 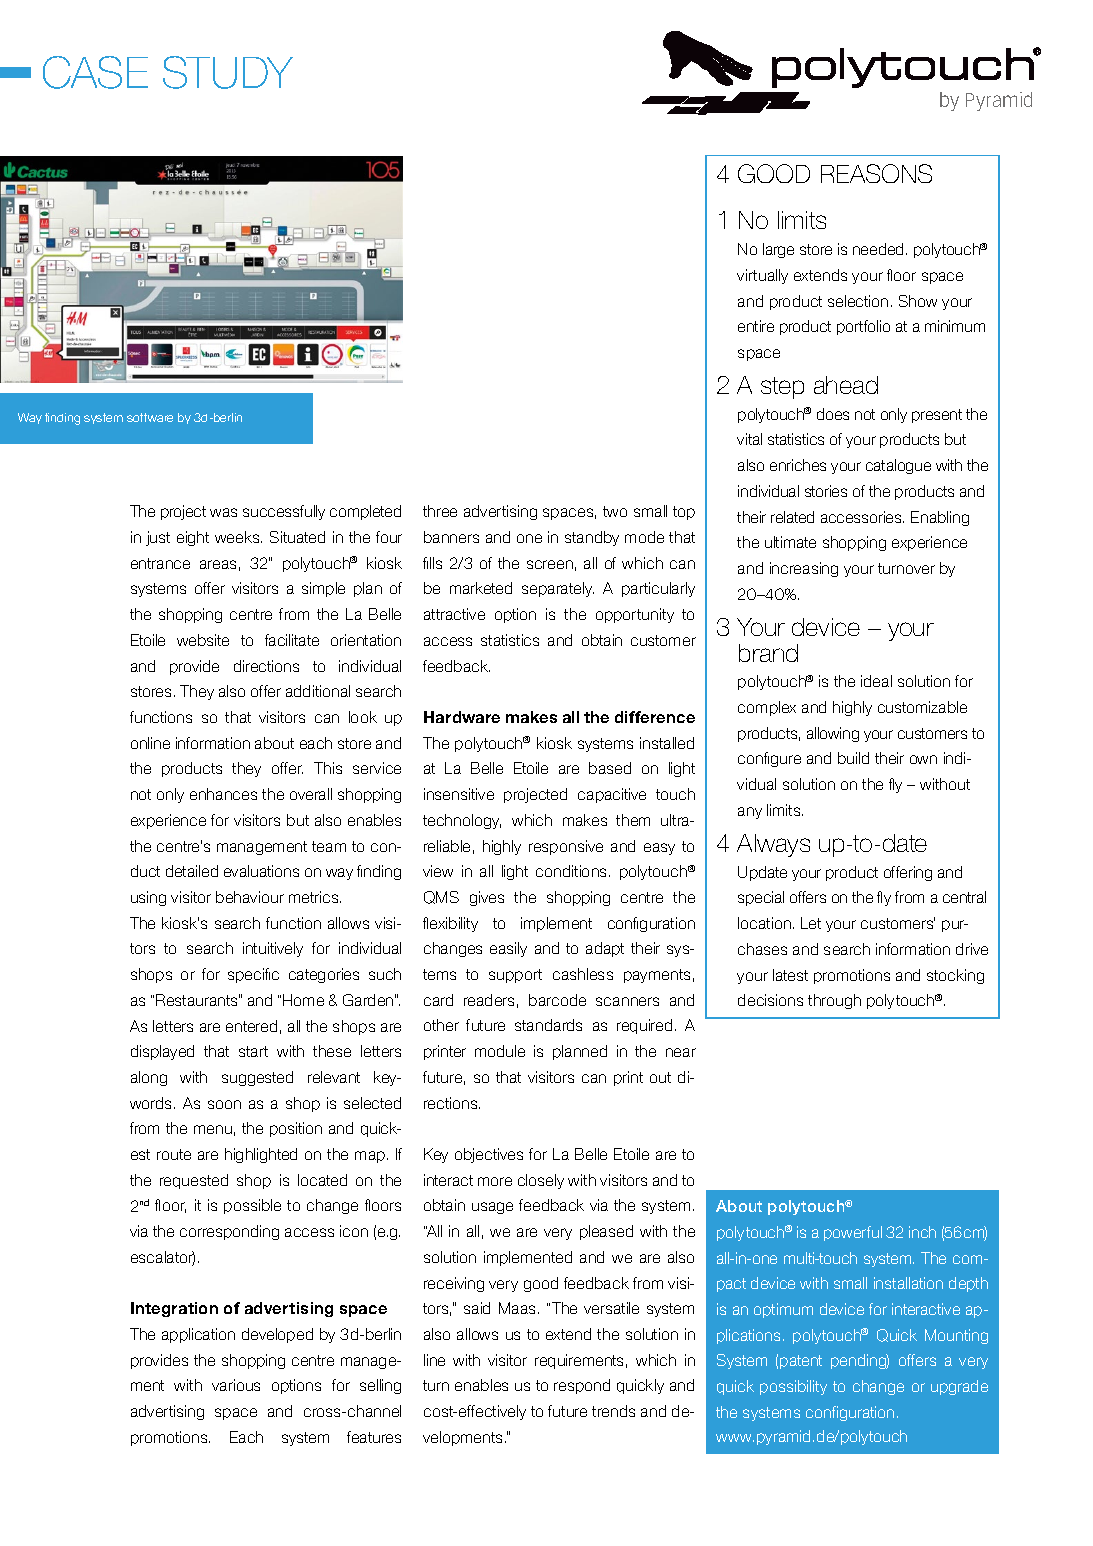 I want to click on various, so click(x=236, y=1385).
